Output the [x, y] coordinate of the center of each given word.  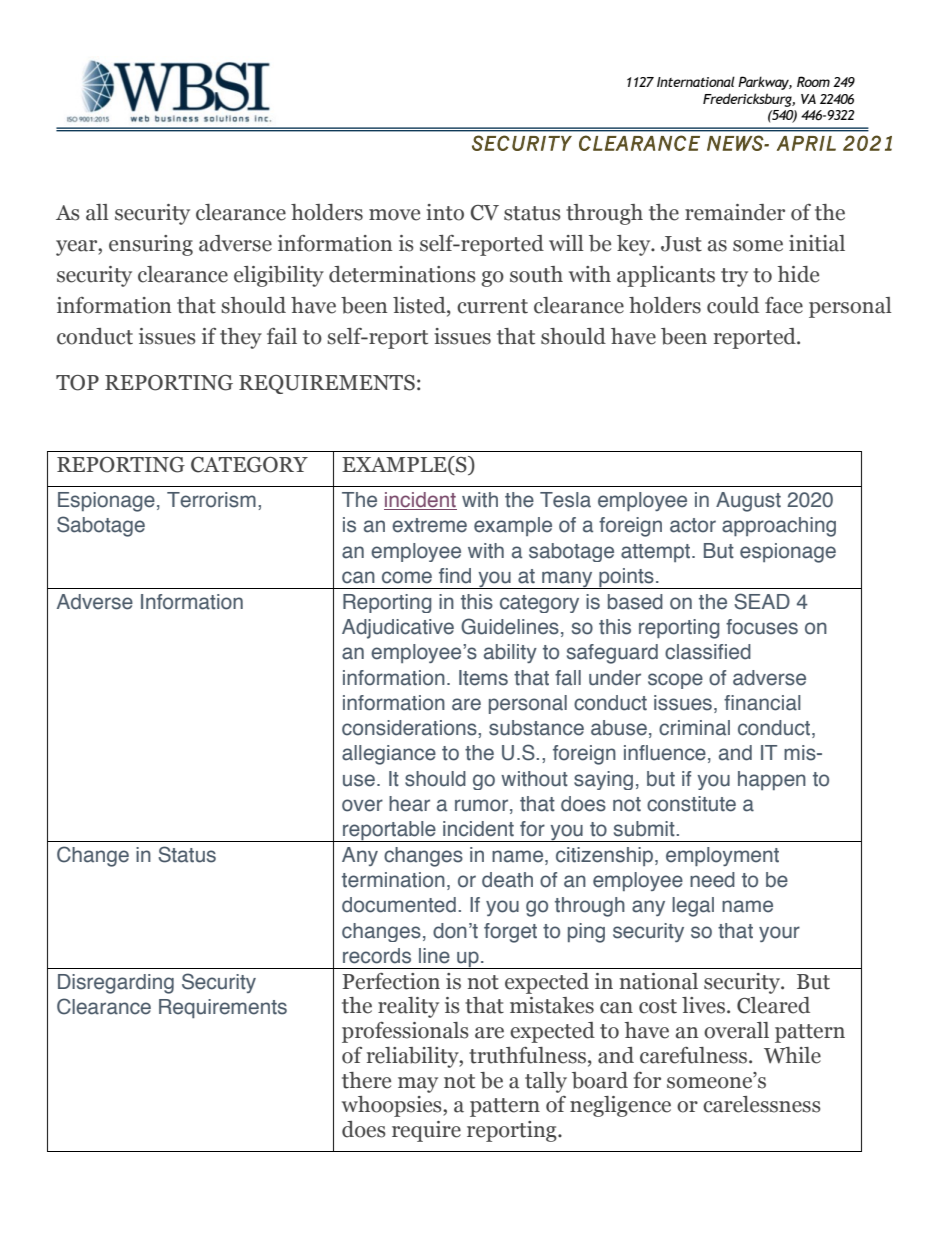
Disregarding [116, 984]
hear [409, 804]
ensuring [151, 245]
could [733, 305]
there [366, 1080]
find [455, 576]
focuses [762, 627]
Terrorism [211, 500]
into [445, 212]
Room [813, 81]
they [241, 338]
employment [722, 856]
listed [420, 305]
